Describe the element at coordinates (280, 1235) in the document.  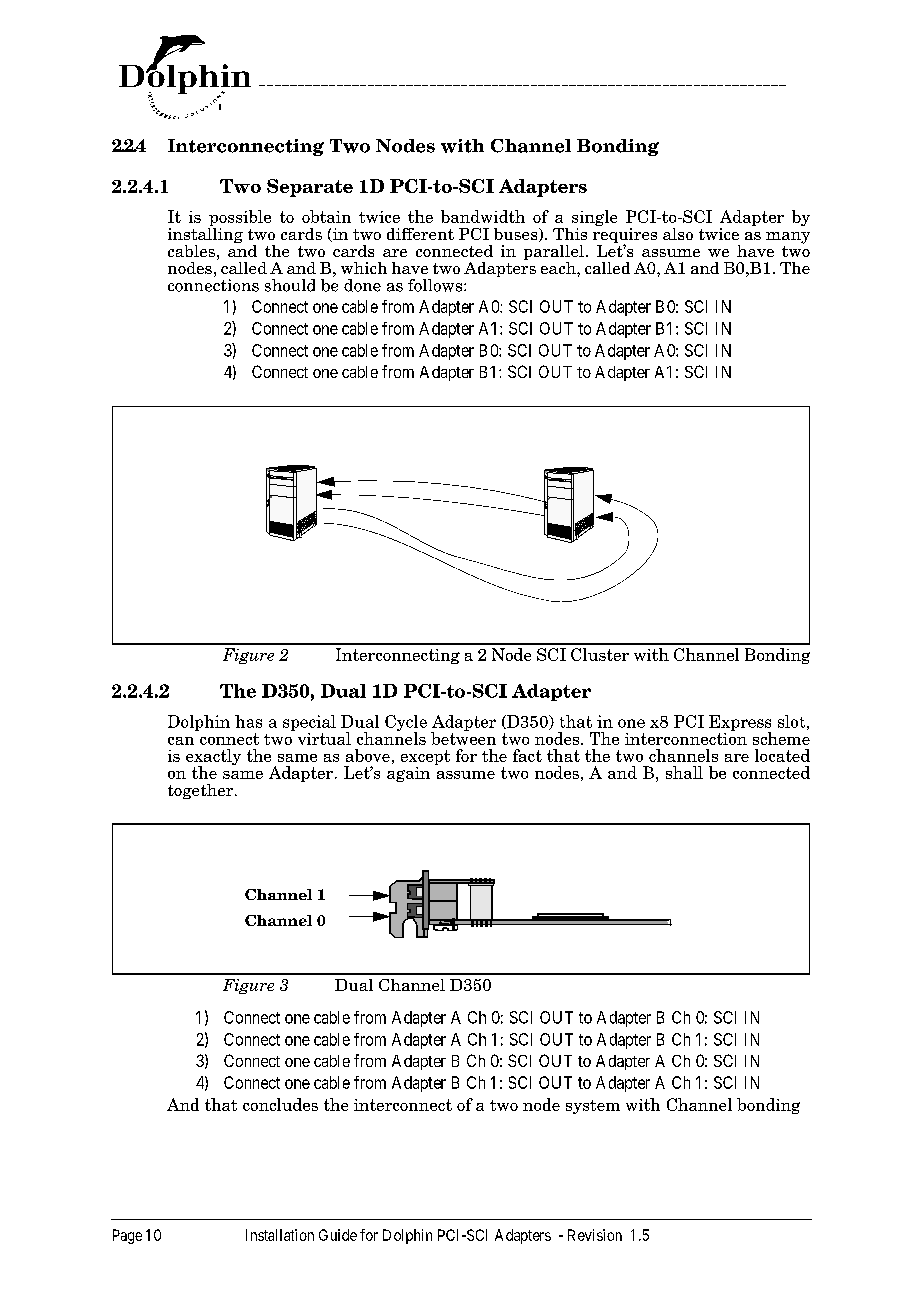
I see `Installation` at that location.
